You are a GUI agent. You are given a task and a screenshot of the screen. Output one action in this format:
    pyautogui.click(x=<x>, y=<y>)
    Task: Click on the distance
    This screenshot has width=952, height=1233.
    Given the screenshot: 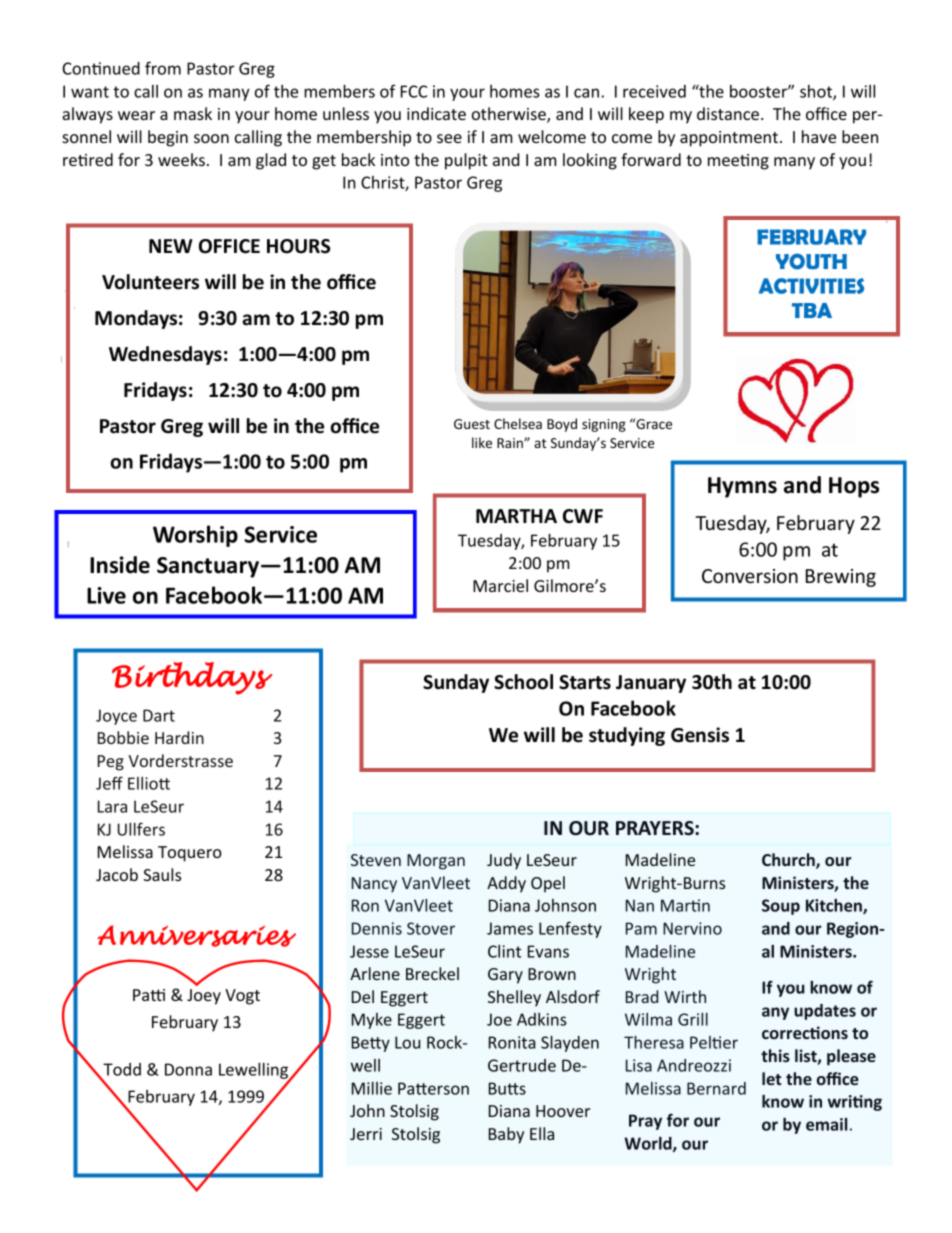 What is the action you would take?
    pyautogui.click(x=728, y=113)
